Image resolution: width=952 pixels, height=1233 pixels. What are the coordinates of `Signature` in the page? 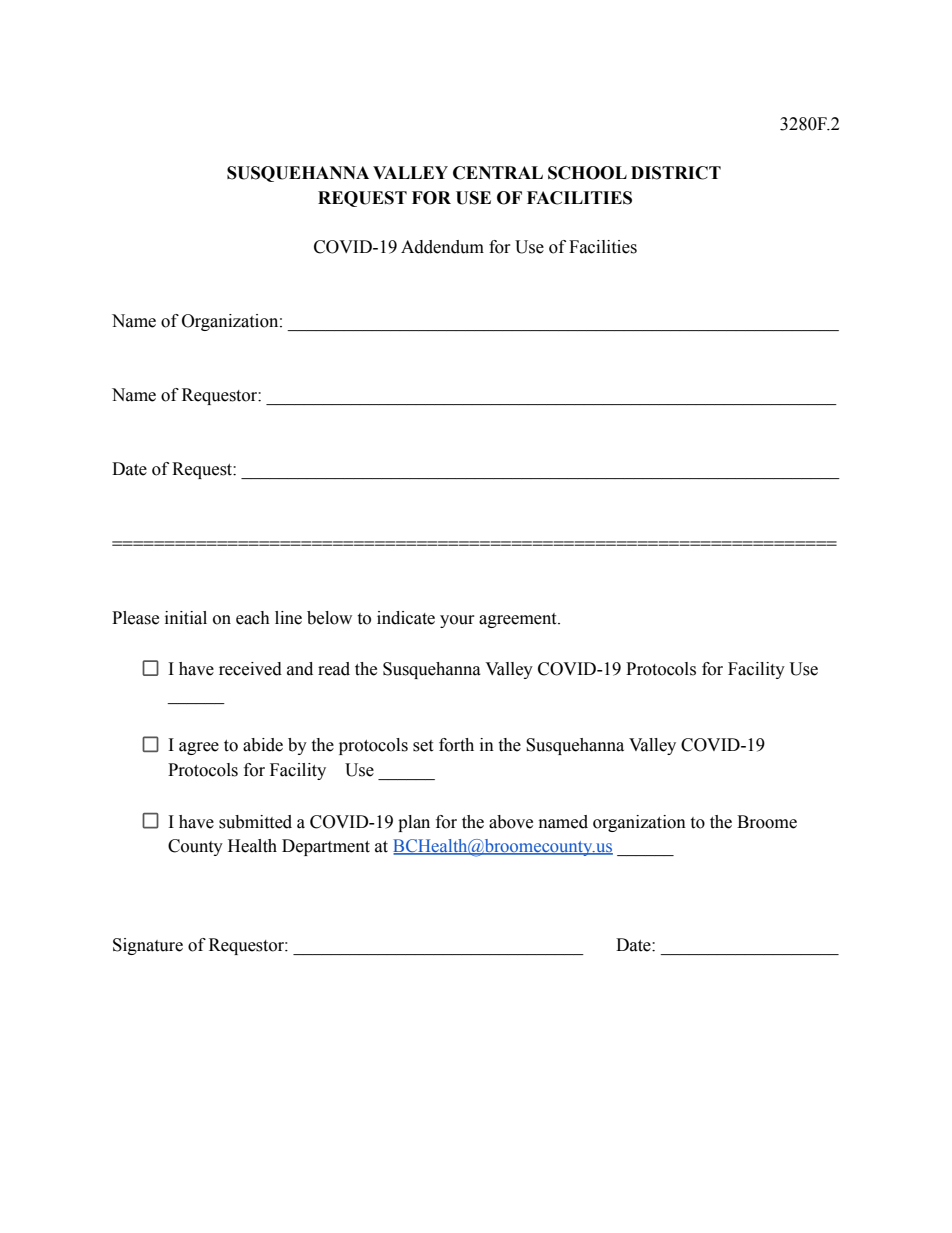 It's located at (148, 946).
